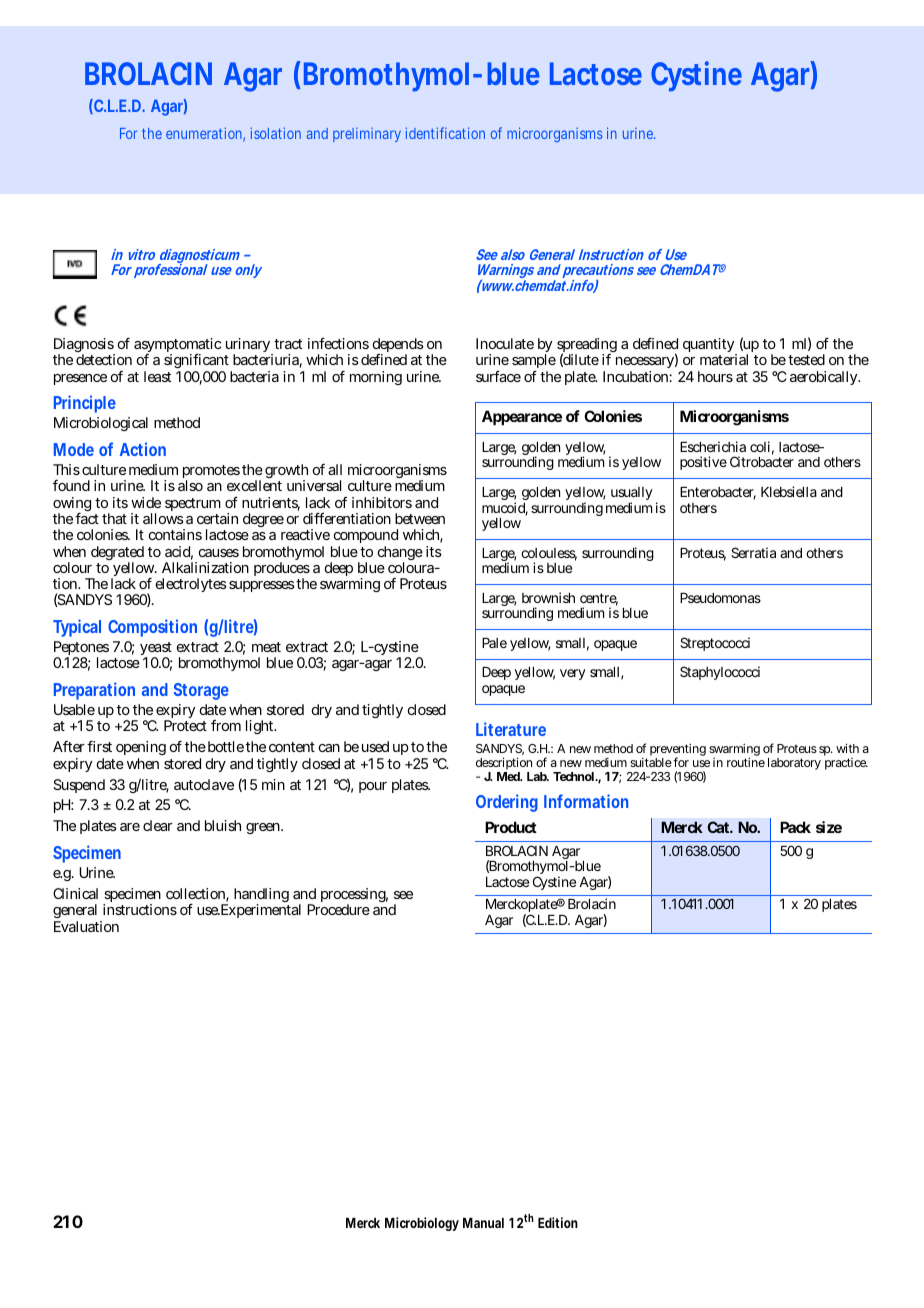 This page has width=924, height=1308. Describe the element at coordinates (422, 1224) in the page. I see `Microbiology` at that location.
